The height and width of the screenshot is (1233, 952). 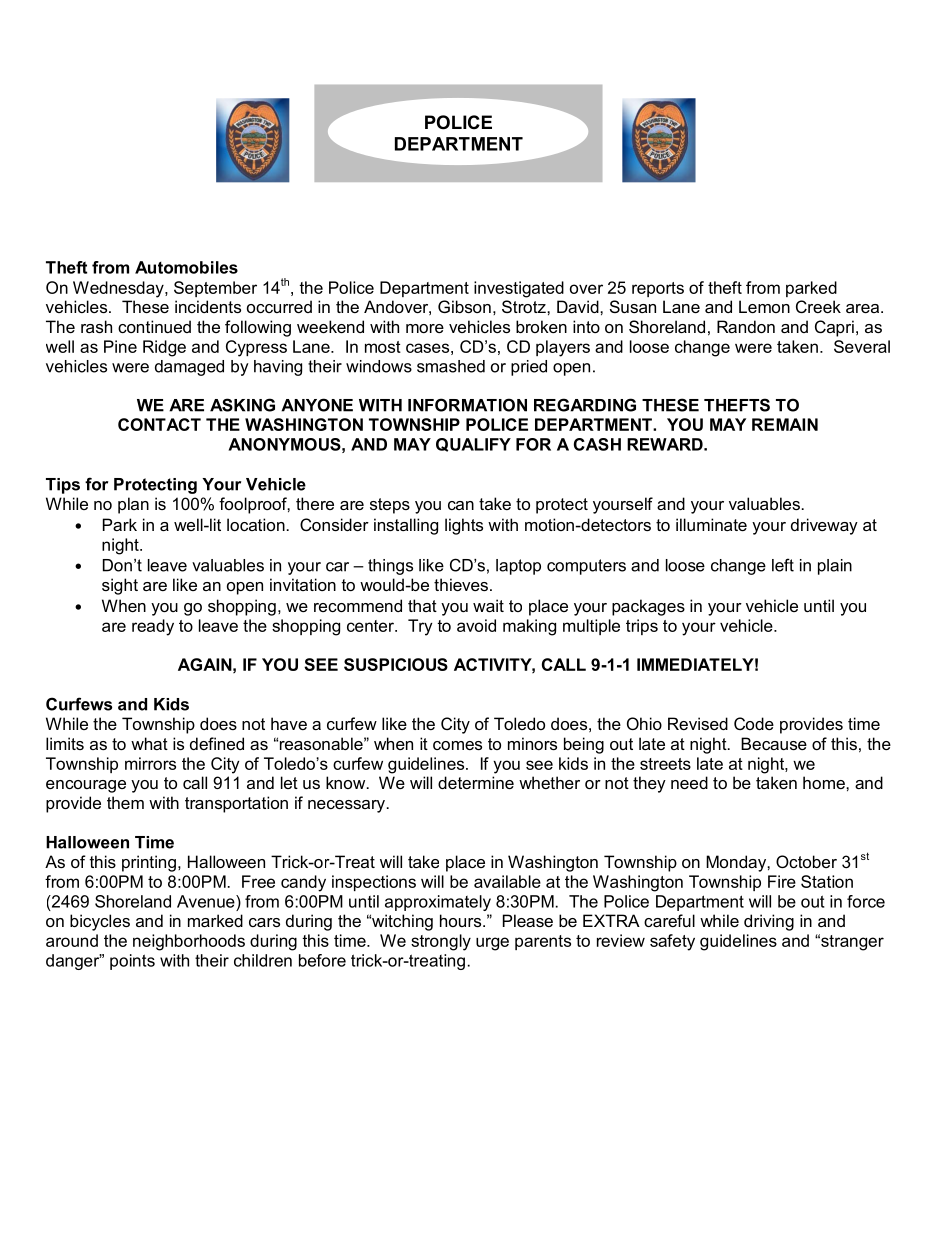 I want to click on ready, so click(x=153, y=627).
